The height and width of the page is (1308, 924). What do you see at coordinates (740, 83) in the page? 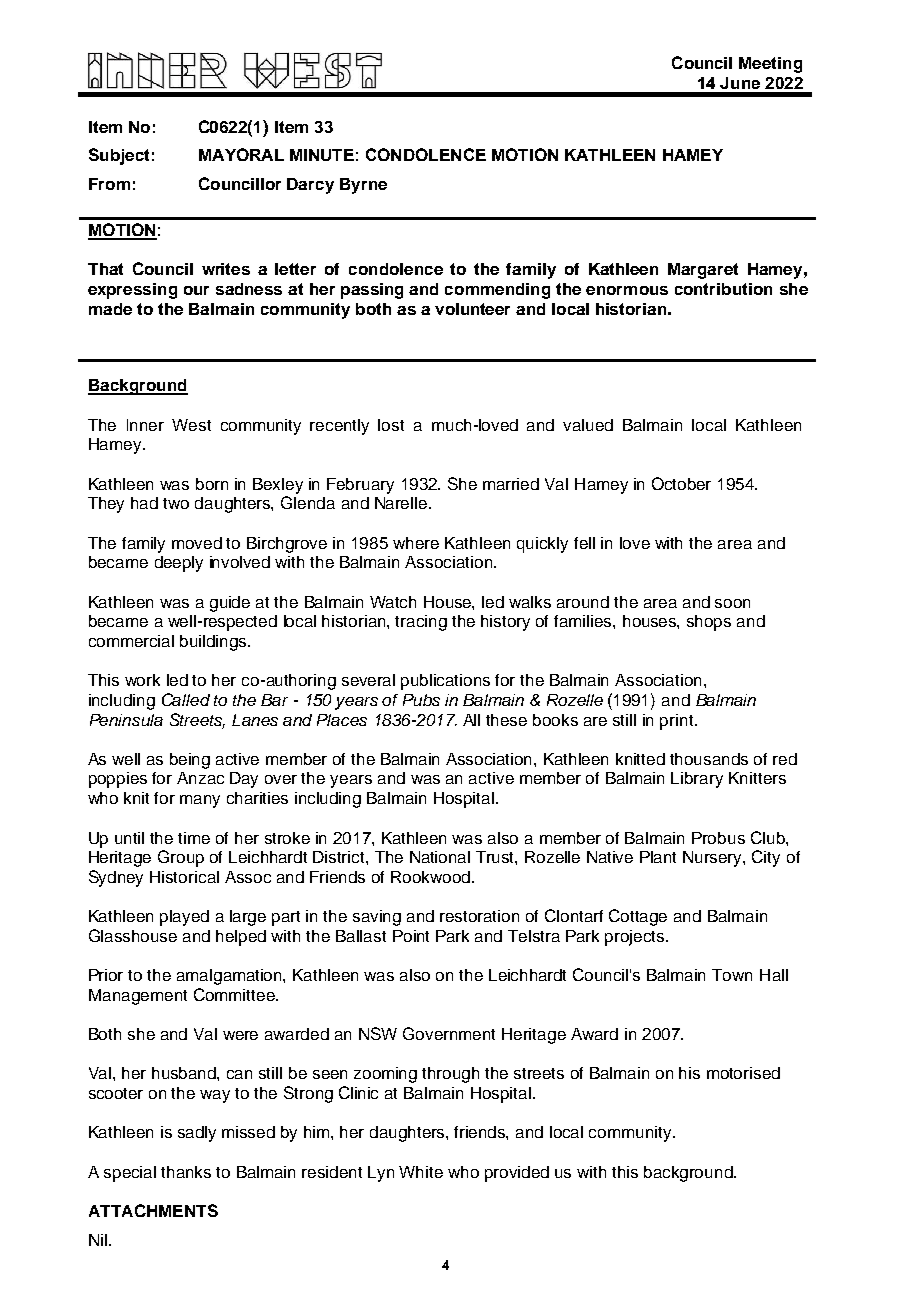
I see `June` at bounding box center [740, 83].
